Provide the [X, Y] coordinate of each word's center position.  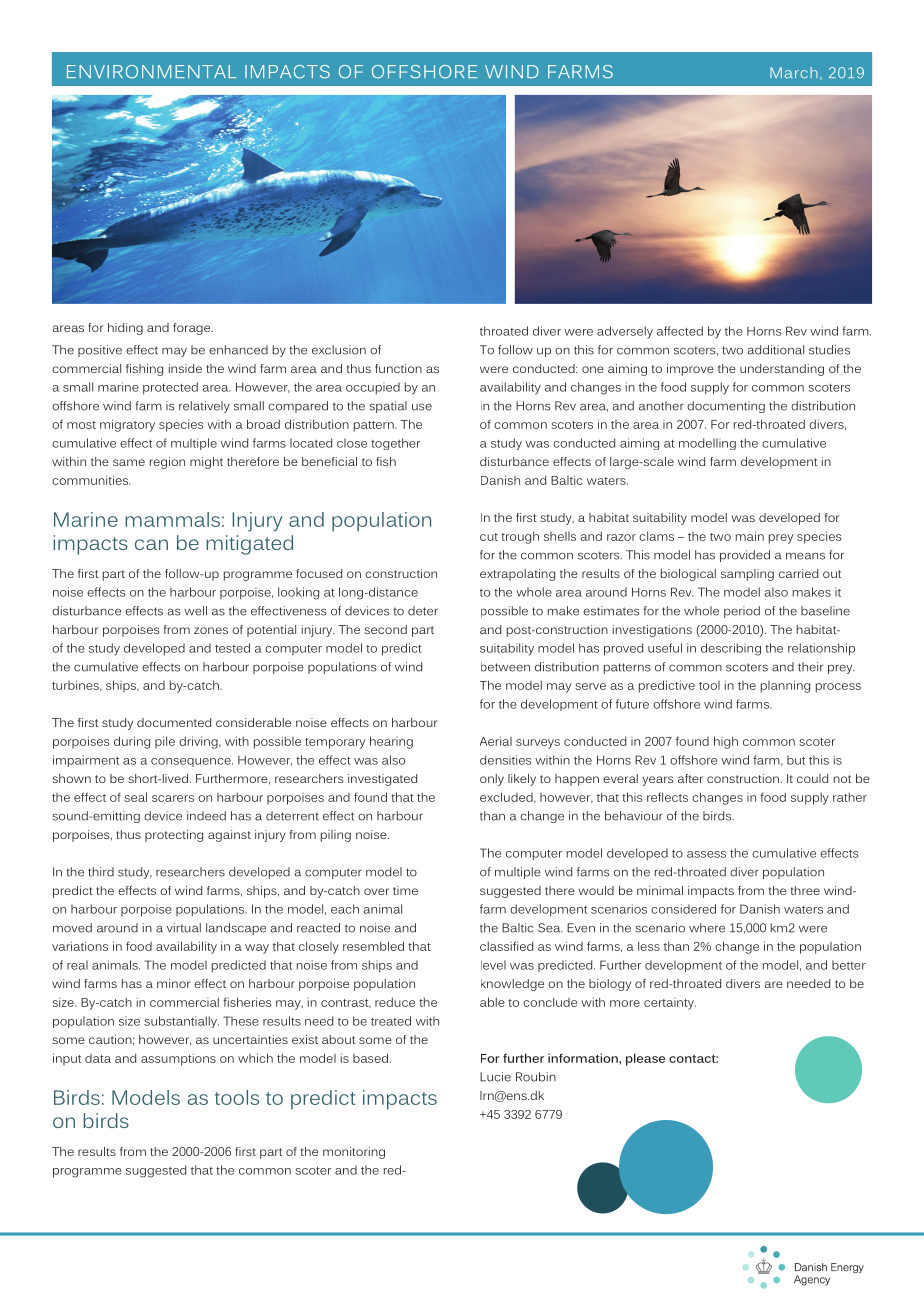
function [398, 368]
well [195, 611]
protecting [174, 836]
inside [185, 368]
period [742, 612]
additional [775, 350]
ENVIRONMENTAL [151, 72]
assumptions [178, 1059]
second [385, 629]
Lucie [495, 1077]
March [794, 72]
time [405, 890]
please [645, 1059]
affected [680, 331]
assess [706, 854]
